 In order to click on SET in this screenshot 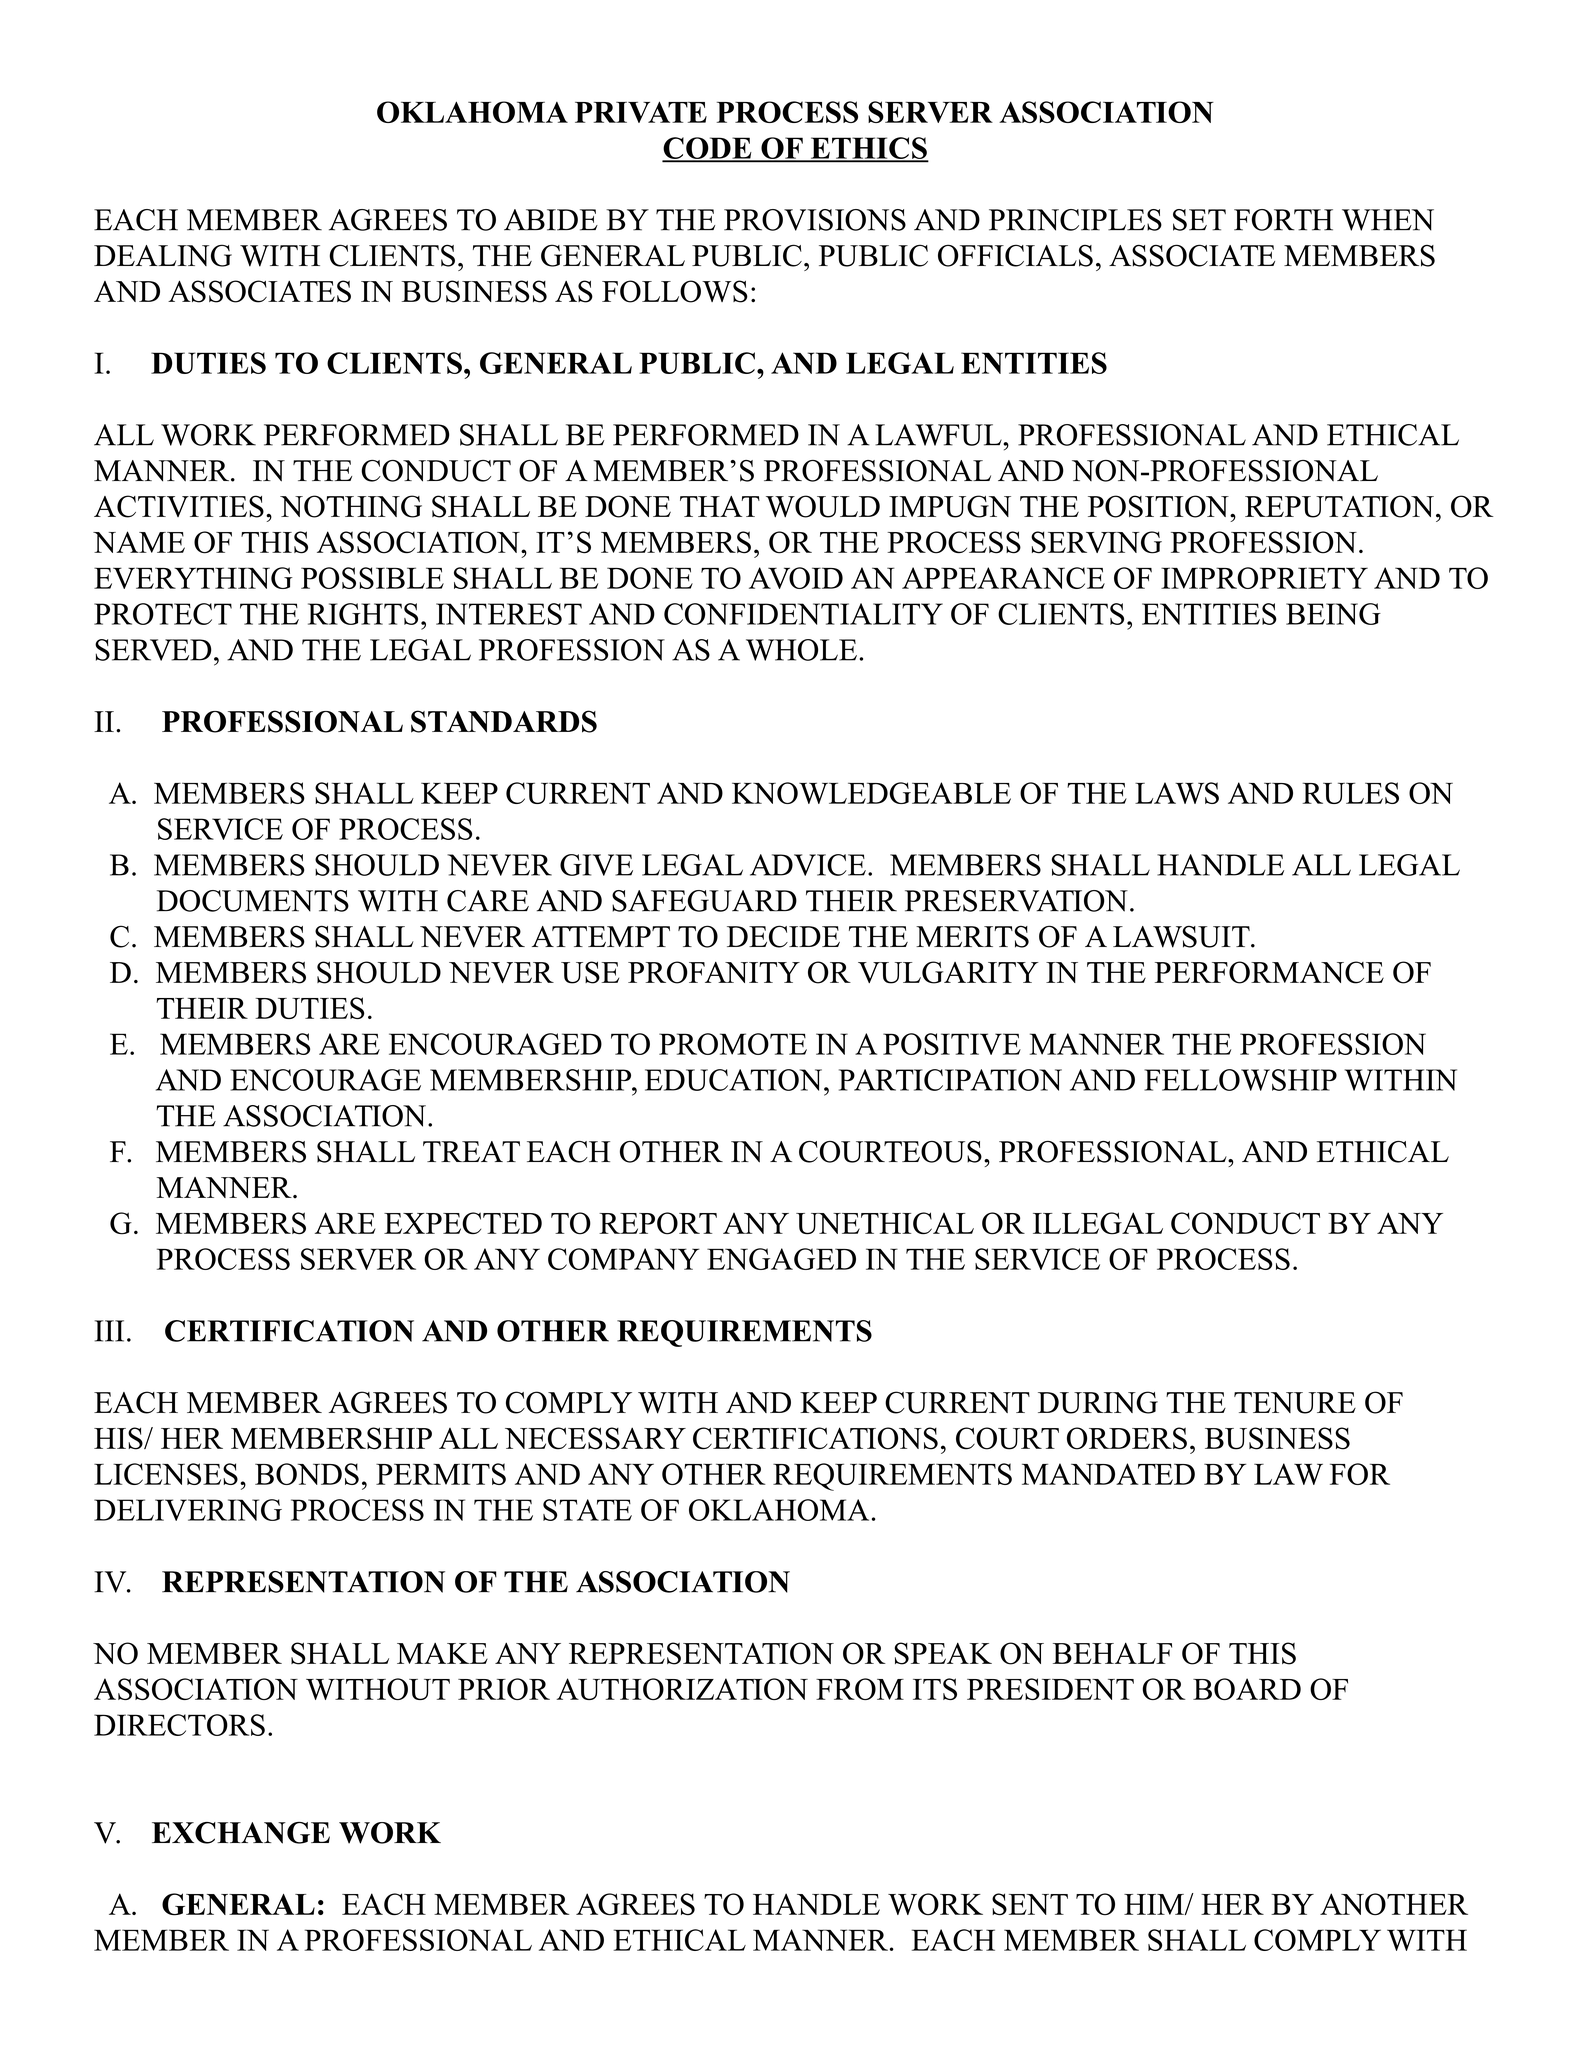, I will do `click(1199, 220)`.
